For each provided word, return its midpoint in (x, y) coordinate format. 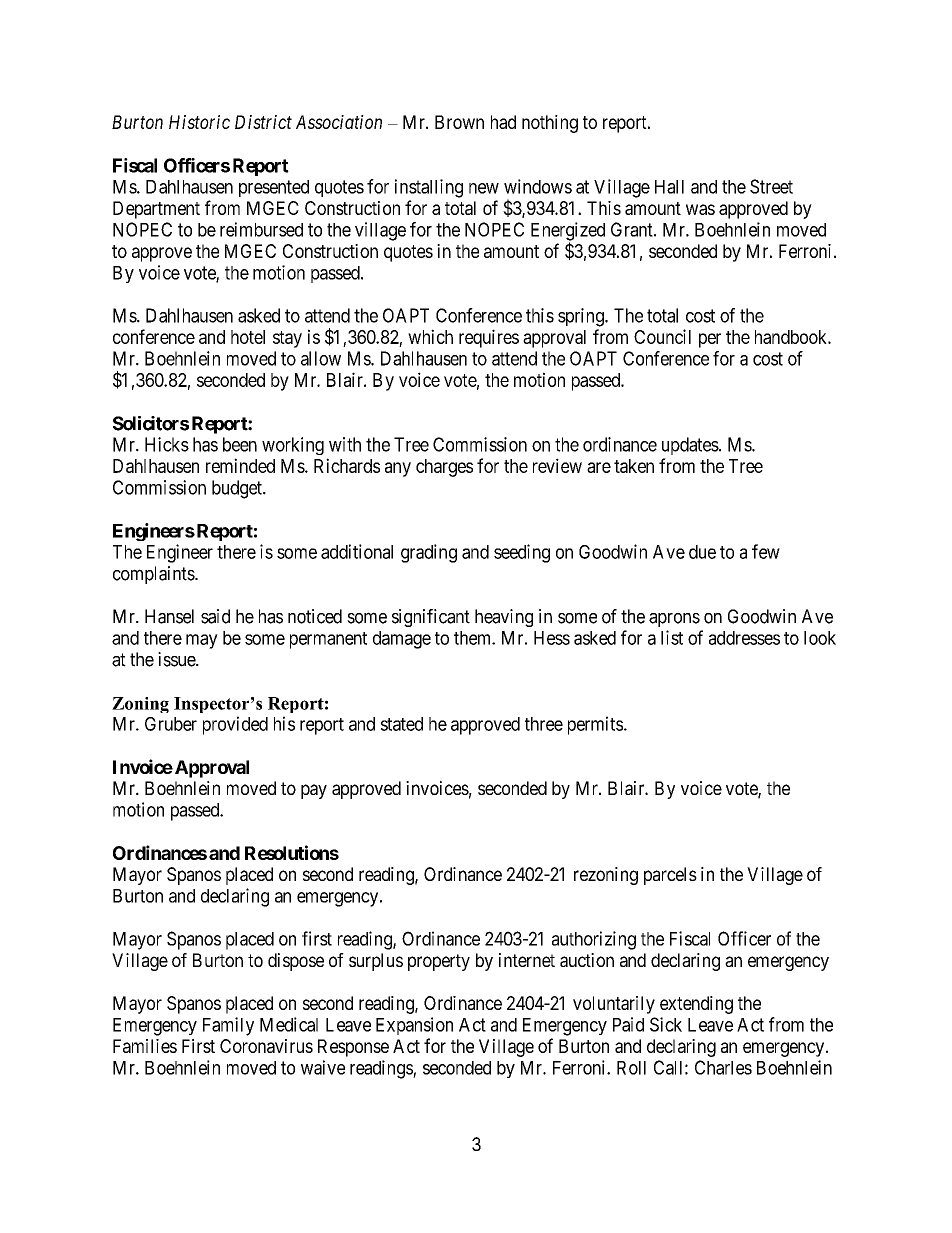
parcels (670, 876)
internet (527, 960)
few (766, 551)
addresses (744, 638)
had (503, 122)
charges (444, 468)
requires (489, 338)
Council (662, 336)
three (544, 724)
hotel (248, 337)
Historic (199, 122)
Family (228, 1026)
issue (177, 659)
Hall (669, 187)
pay (314, 791)
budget (238, 489)
